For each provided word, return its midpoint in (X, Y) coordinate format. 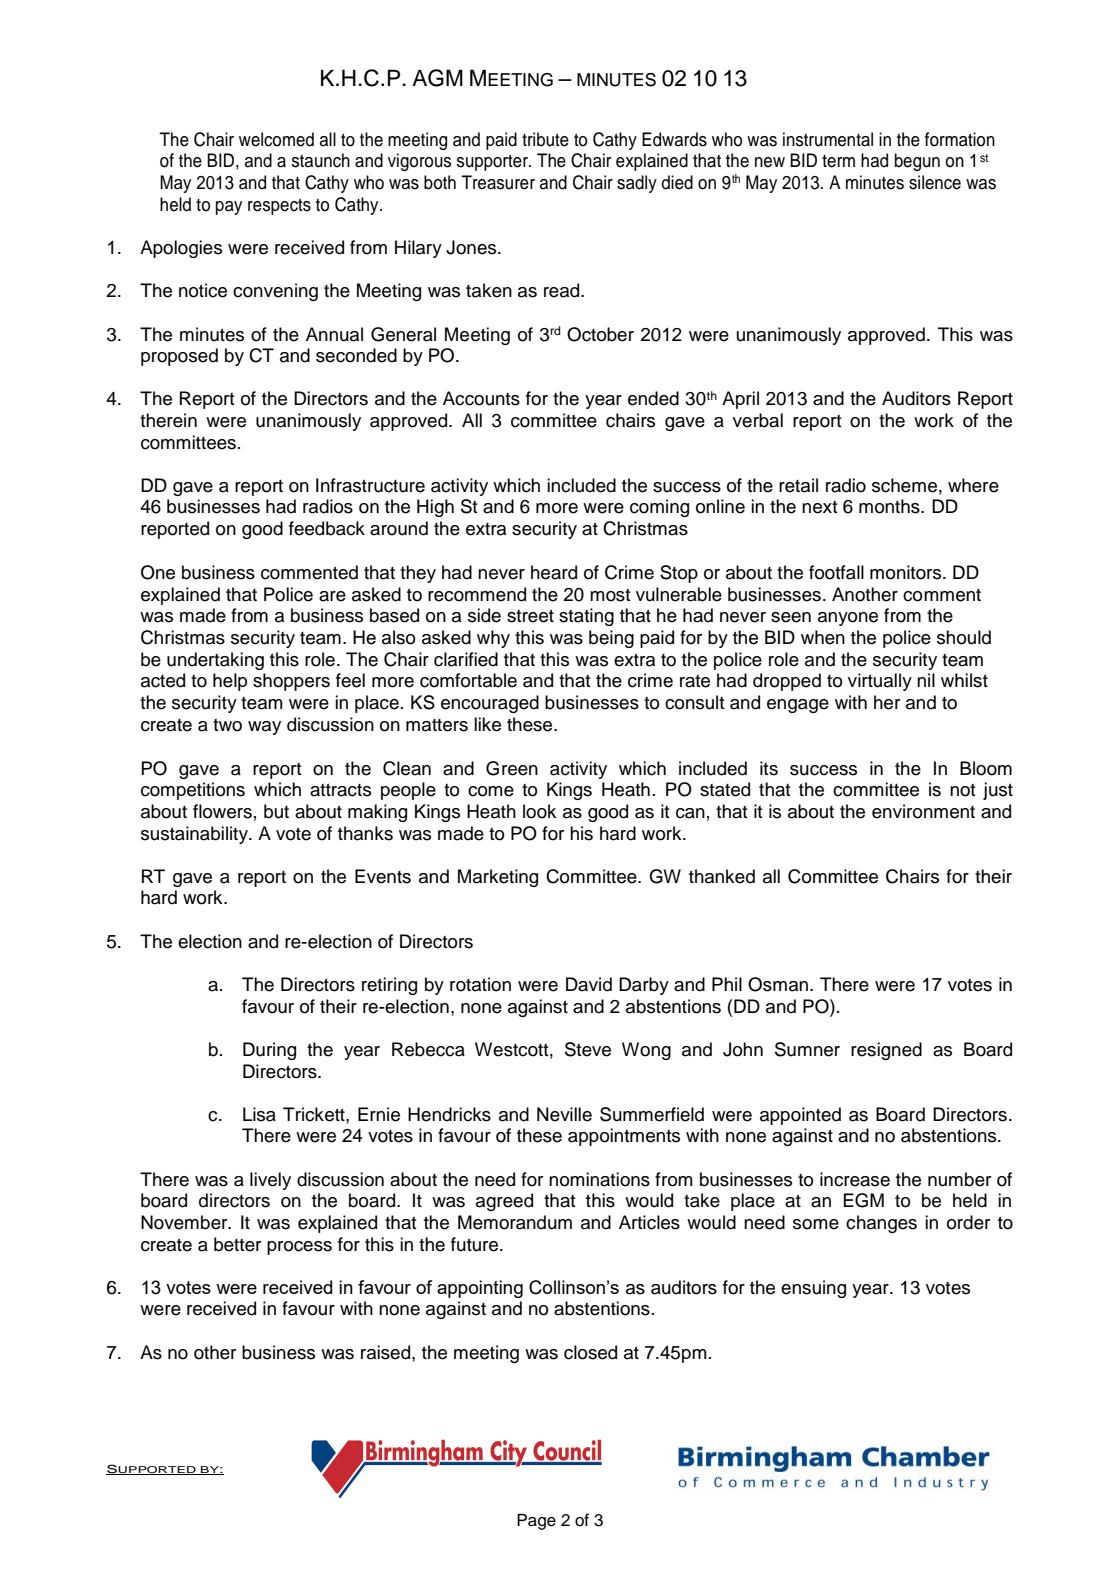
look (540, 811)
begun (917, 162)
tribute (545, 139)
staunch (321, 160)
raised (387, 1352)
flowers (222, 811)
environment (923, 811)
